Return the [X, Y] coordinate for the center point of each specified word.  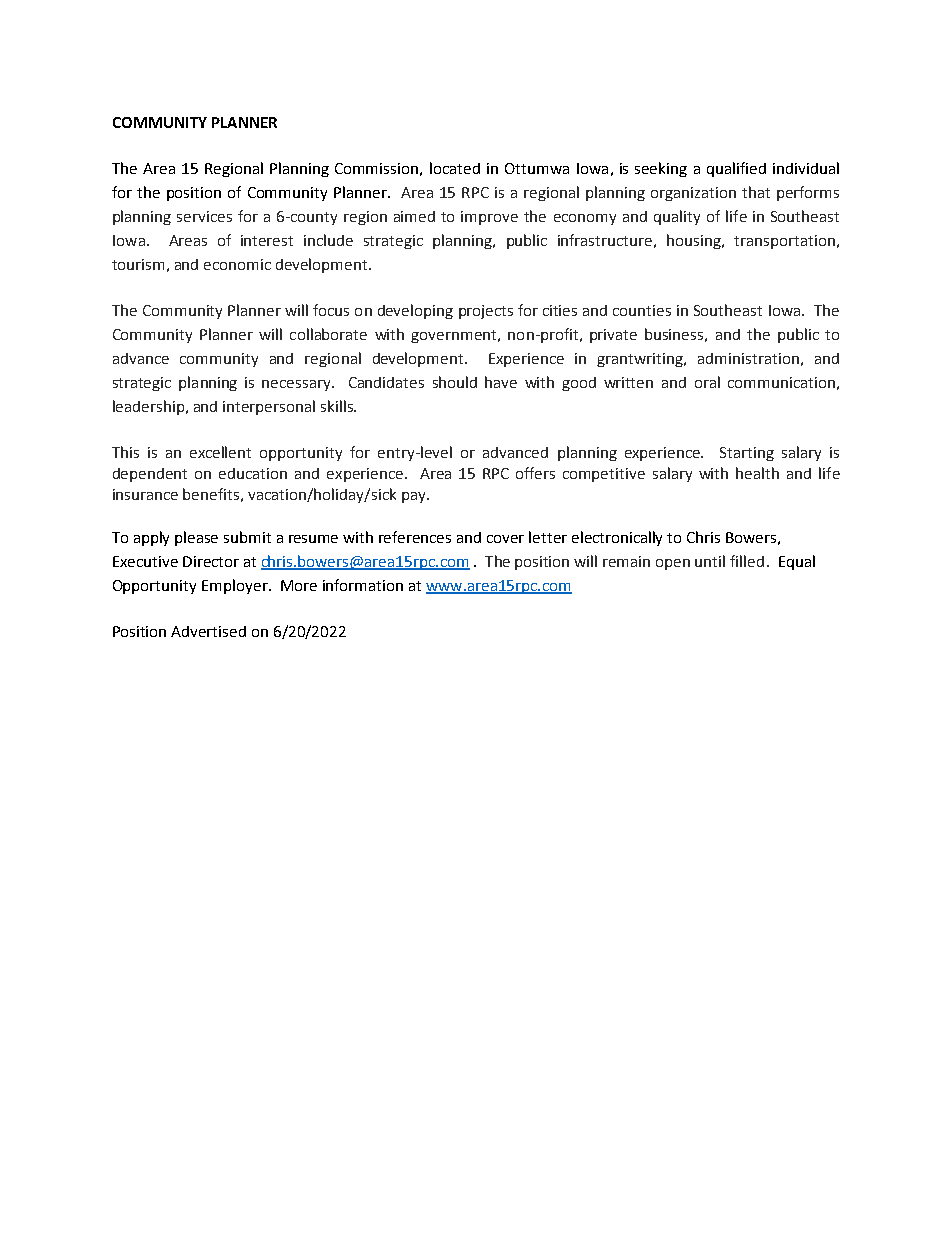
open [673, 564]
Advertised [208, 631]
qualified [736, 169]
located [455, 168]
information [363, 585]
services [204, 216]
